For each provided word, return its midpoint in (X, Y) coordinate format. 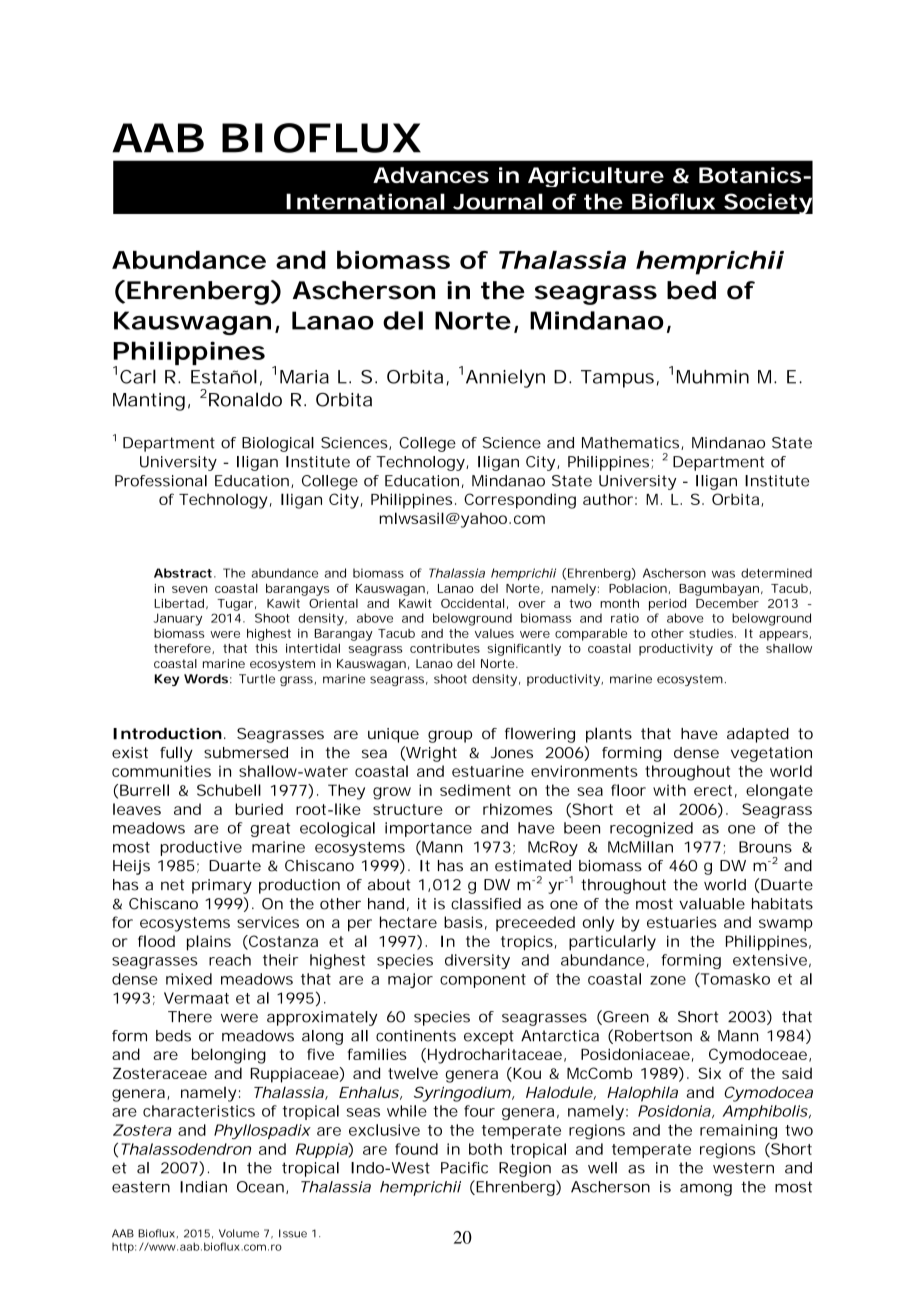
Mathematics (632, 443)
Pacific (464, 1168)
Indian (203, 1187)
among (706, 1190)
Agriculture (596, 177)
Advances (431, 175)
